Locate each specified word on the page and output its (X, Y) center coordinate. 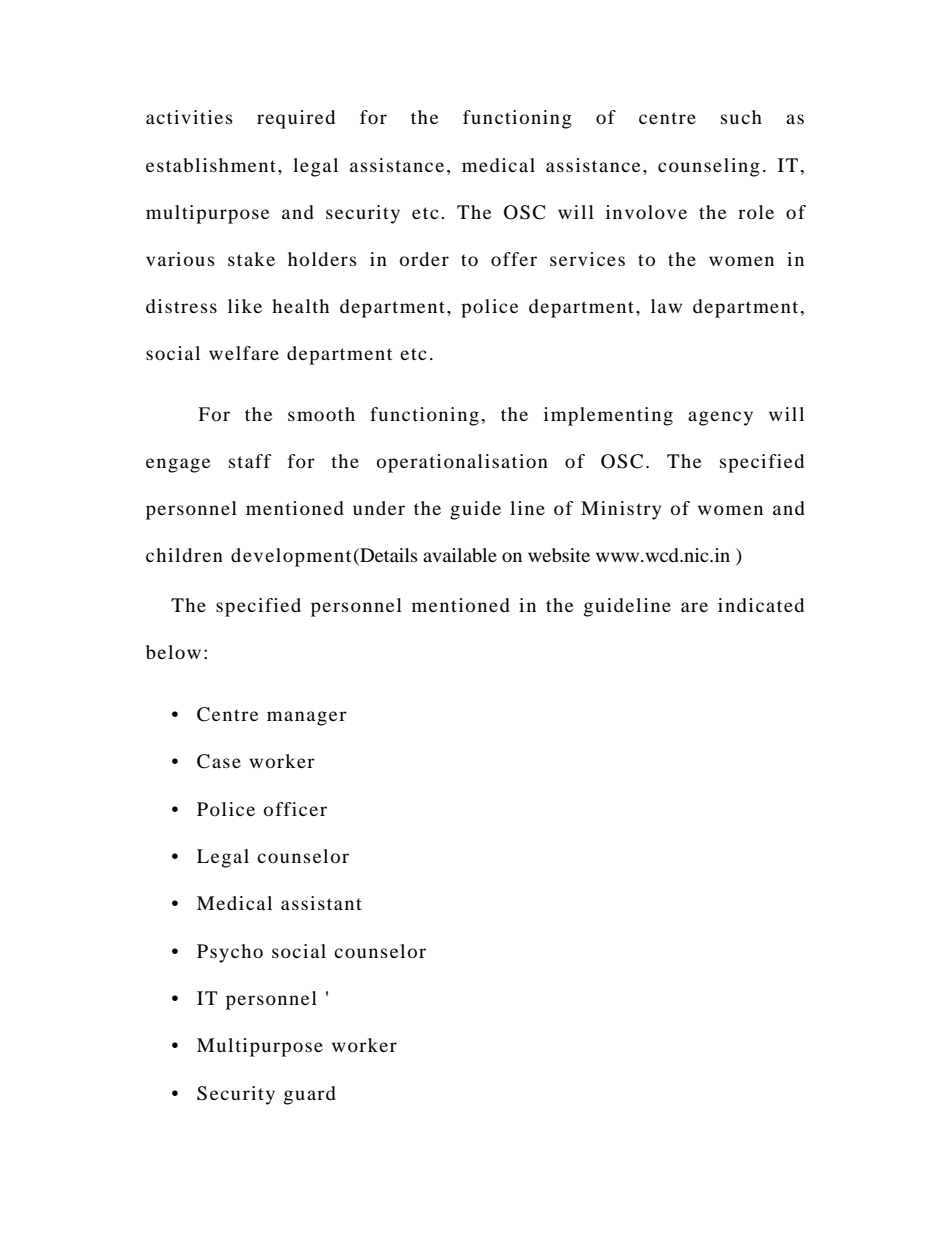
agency (720, 418)
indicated (761, 605)
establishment (211, 165)
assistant (321, 903)
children (184, 555)
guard (310, 1095)
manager (307, 718)
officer (295, 809)
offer (514, 259)
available (460, 555)
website (559, 555)
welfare (244, 353)
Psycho (230, 953)
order (424, 259)
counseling (709, 167)
